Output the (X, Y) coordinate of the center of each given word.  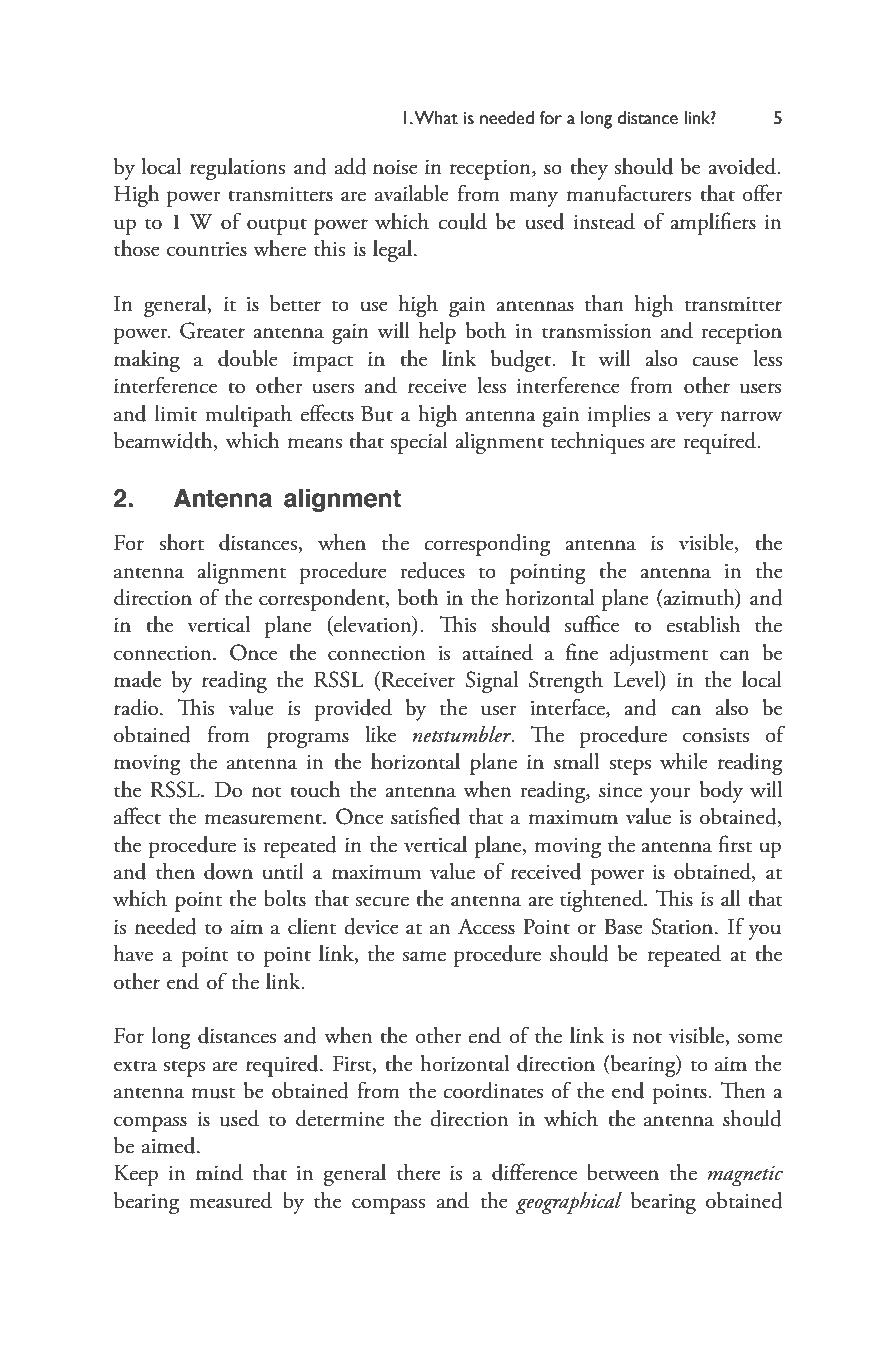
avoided (743, 166)
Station (684, 926)
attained (497, 652)
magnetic (745, 1176)
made (137, 679)
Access (486, 926)
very (694, 419)
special (419, 443)
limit (176, 413)
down (228, 871)
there (419, 1172)
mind (219, 1172)
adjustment (659, 655)
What (436, 118)
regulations (237, 169)
